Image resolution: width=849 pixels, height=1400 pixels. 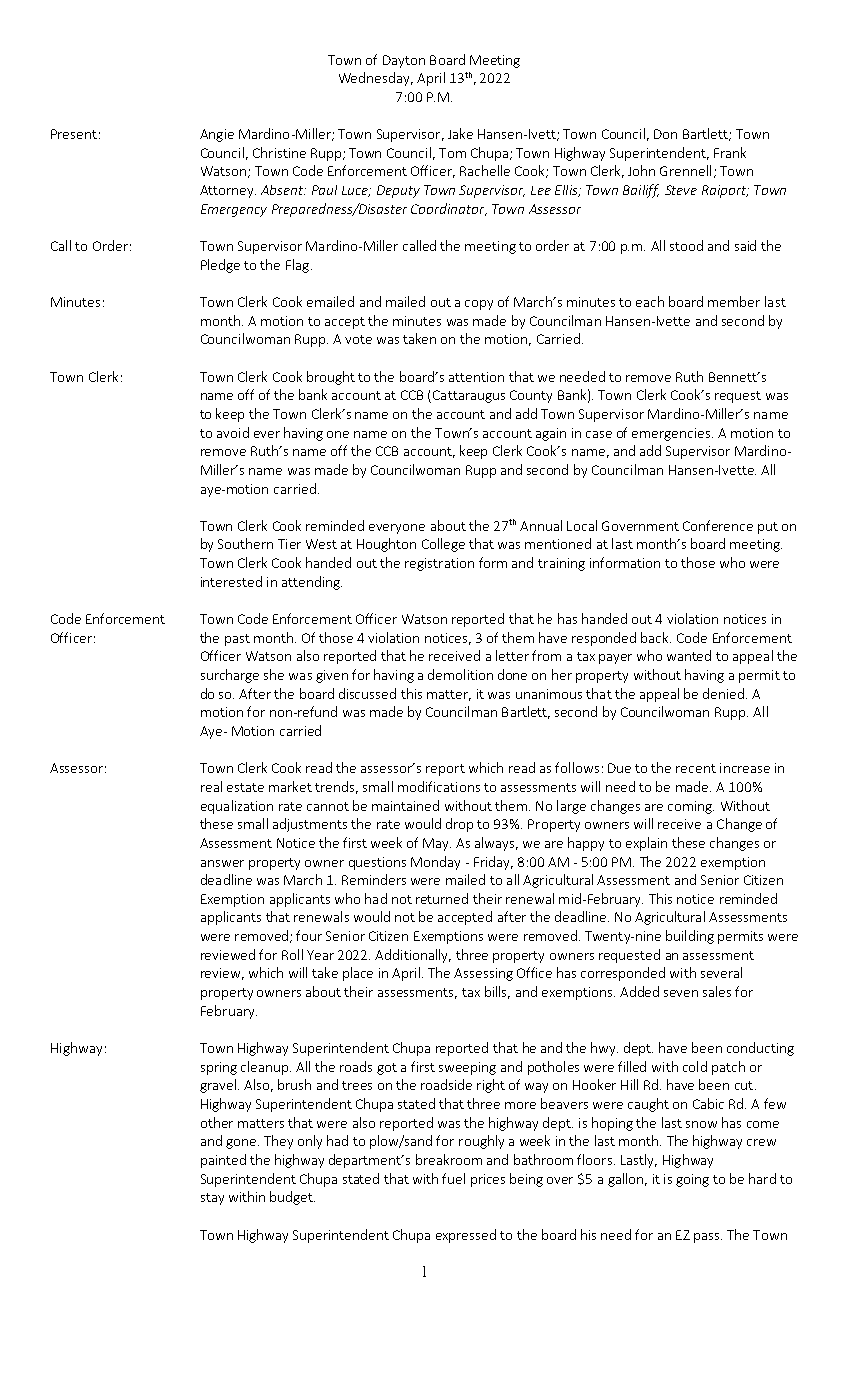 I want to click on Frank, so click(x=730, y=152).
